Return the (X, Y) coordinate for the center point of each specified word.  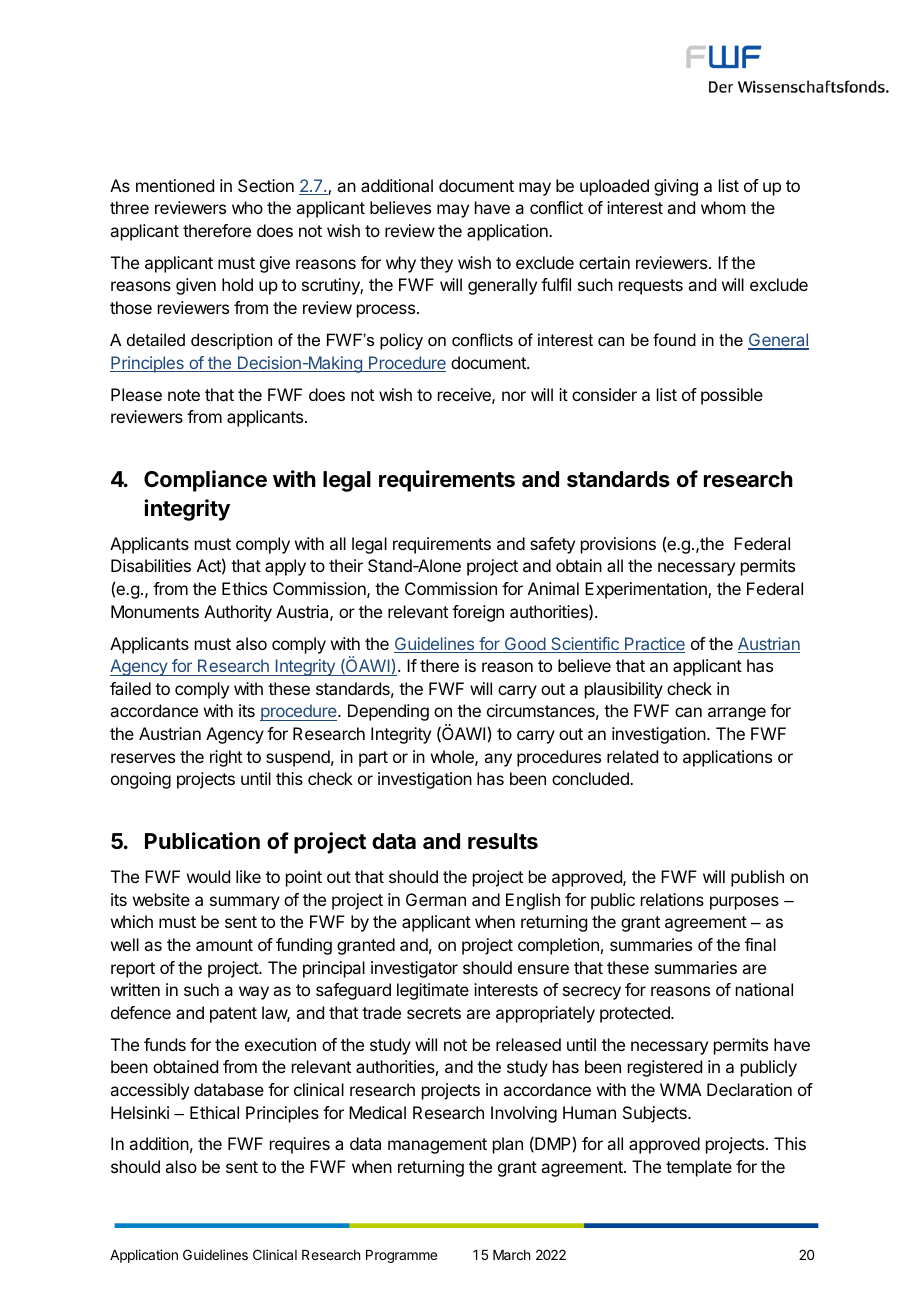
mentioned (175, 185)
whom (723, 207)
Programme (401, 1256)
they (436, 264)
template (699, 1168)
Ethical (214, 1112)
